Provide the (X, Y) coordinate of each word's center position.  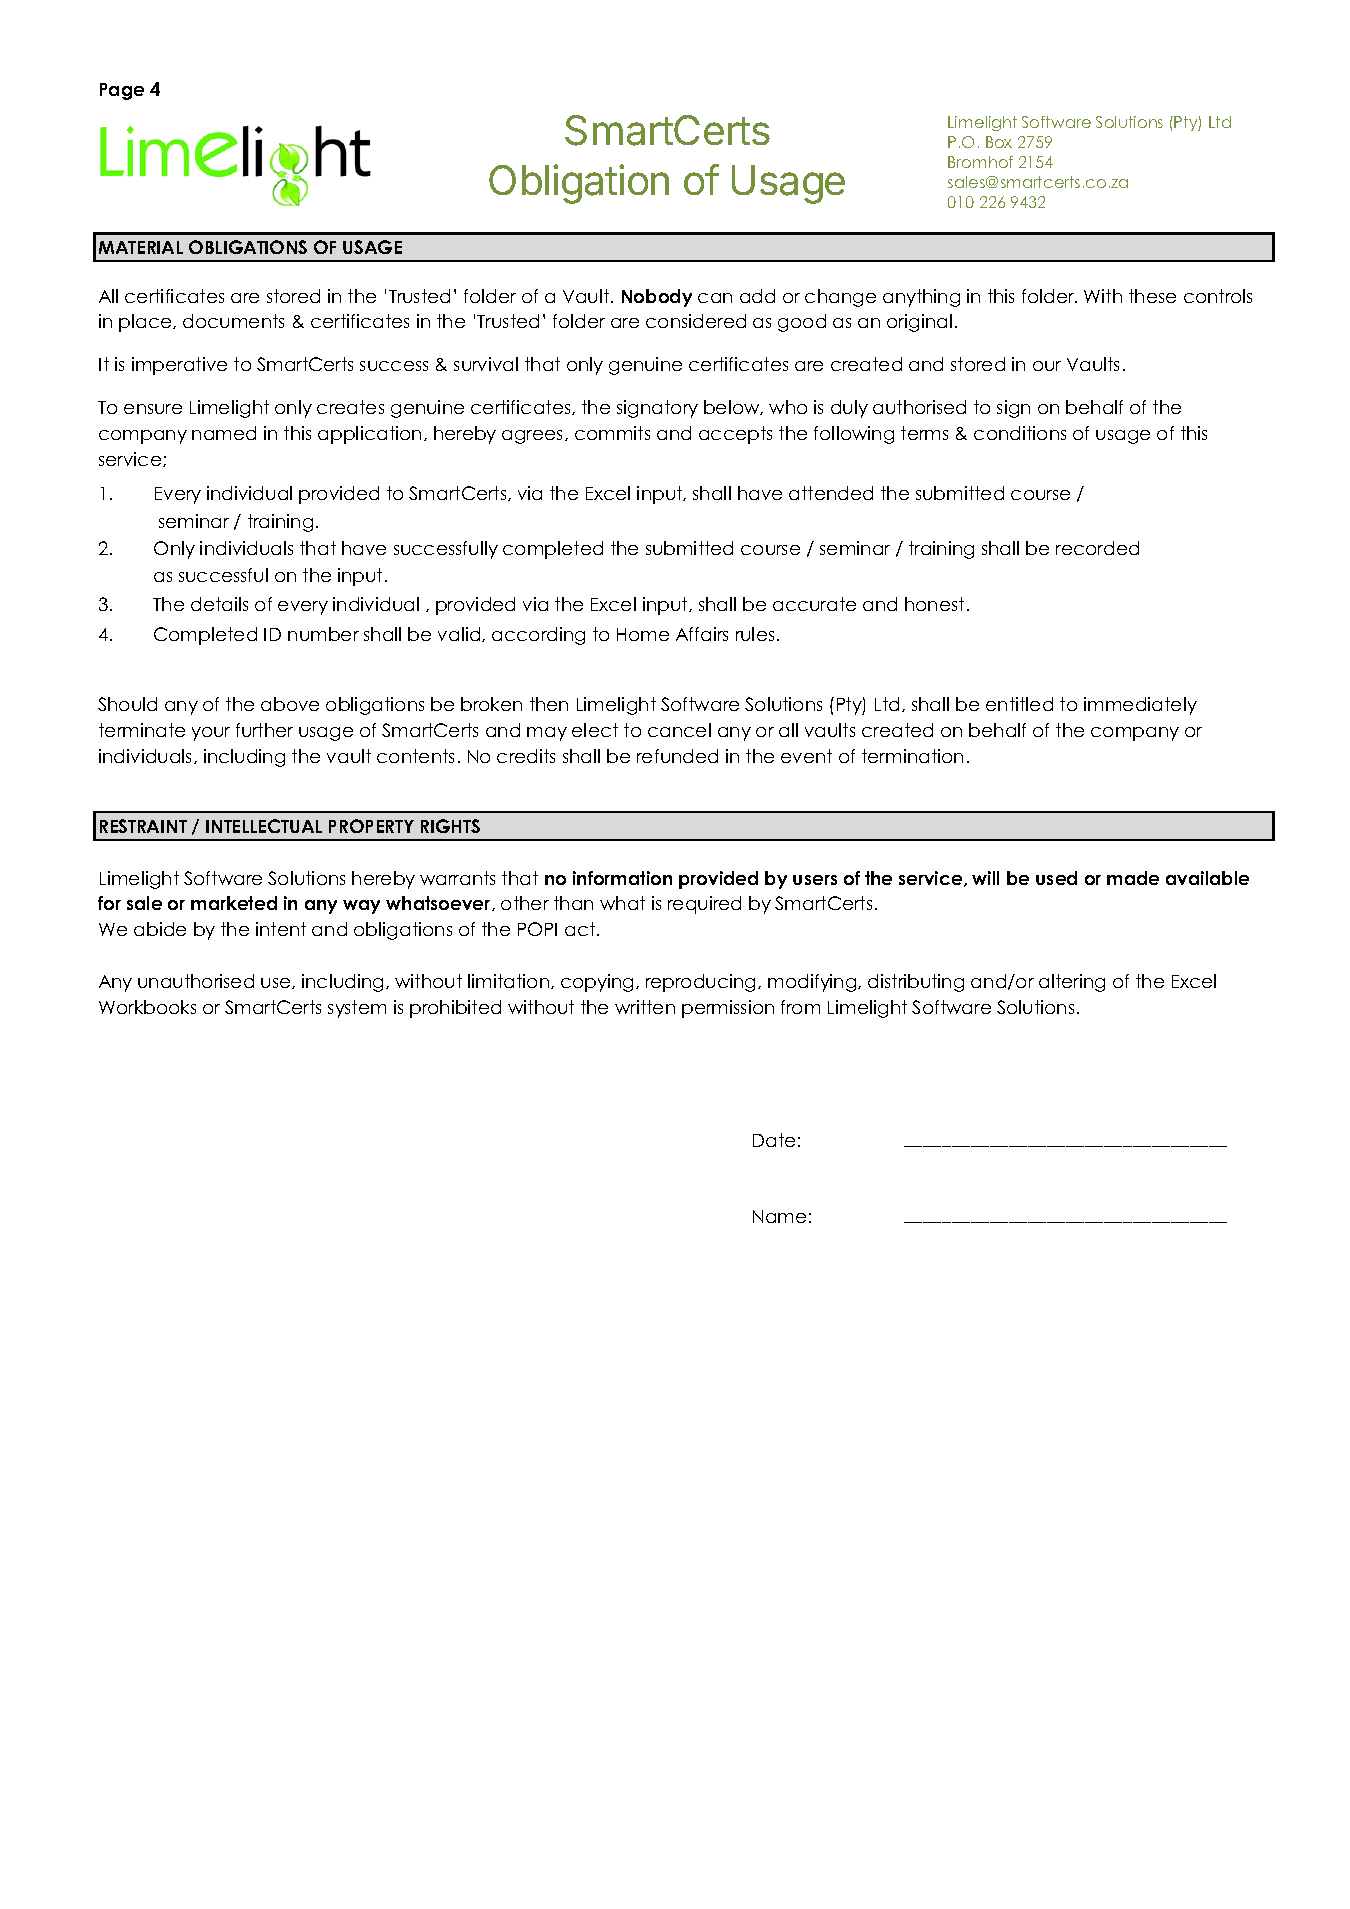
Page (122, 91)
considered (696, 321)
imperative (179, 366)
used (1056, 878)
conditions (1020, 433)
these (1152, 296)
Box (999, 142)
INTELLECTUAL (264, 826)
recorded (1097, 548)
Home (643, 634)
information (622, 878)
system (357, 1009)
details (219, 604)
